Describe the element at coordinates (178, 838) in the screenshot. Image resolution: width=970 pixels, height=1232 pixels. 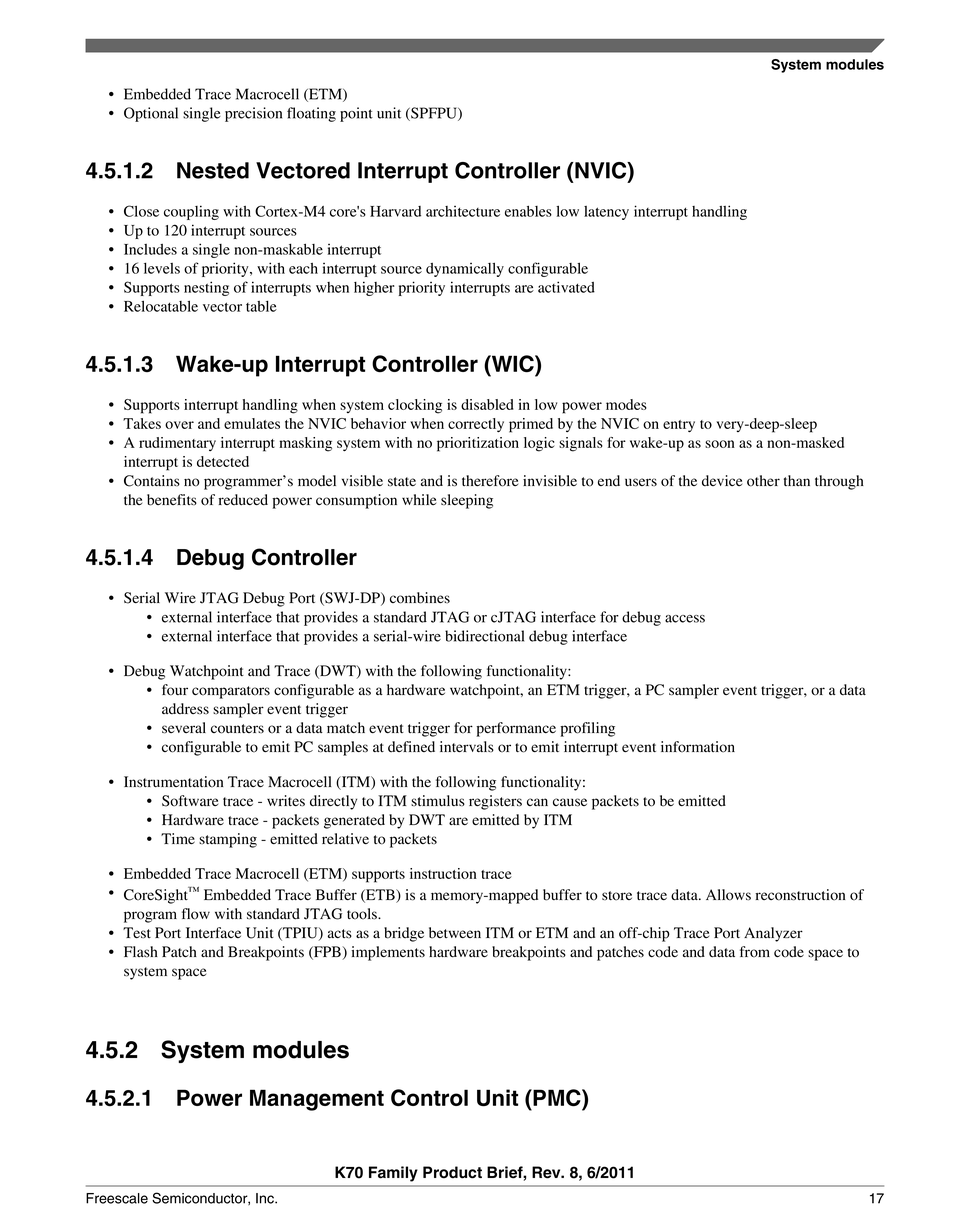
I see `Time` at that location.
